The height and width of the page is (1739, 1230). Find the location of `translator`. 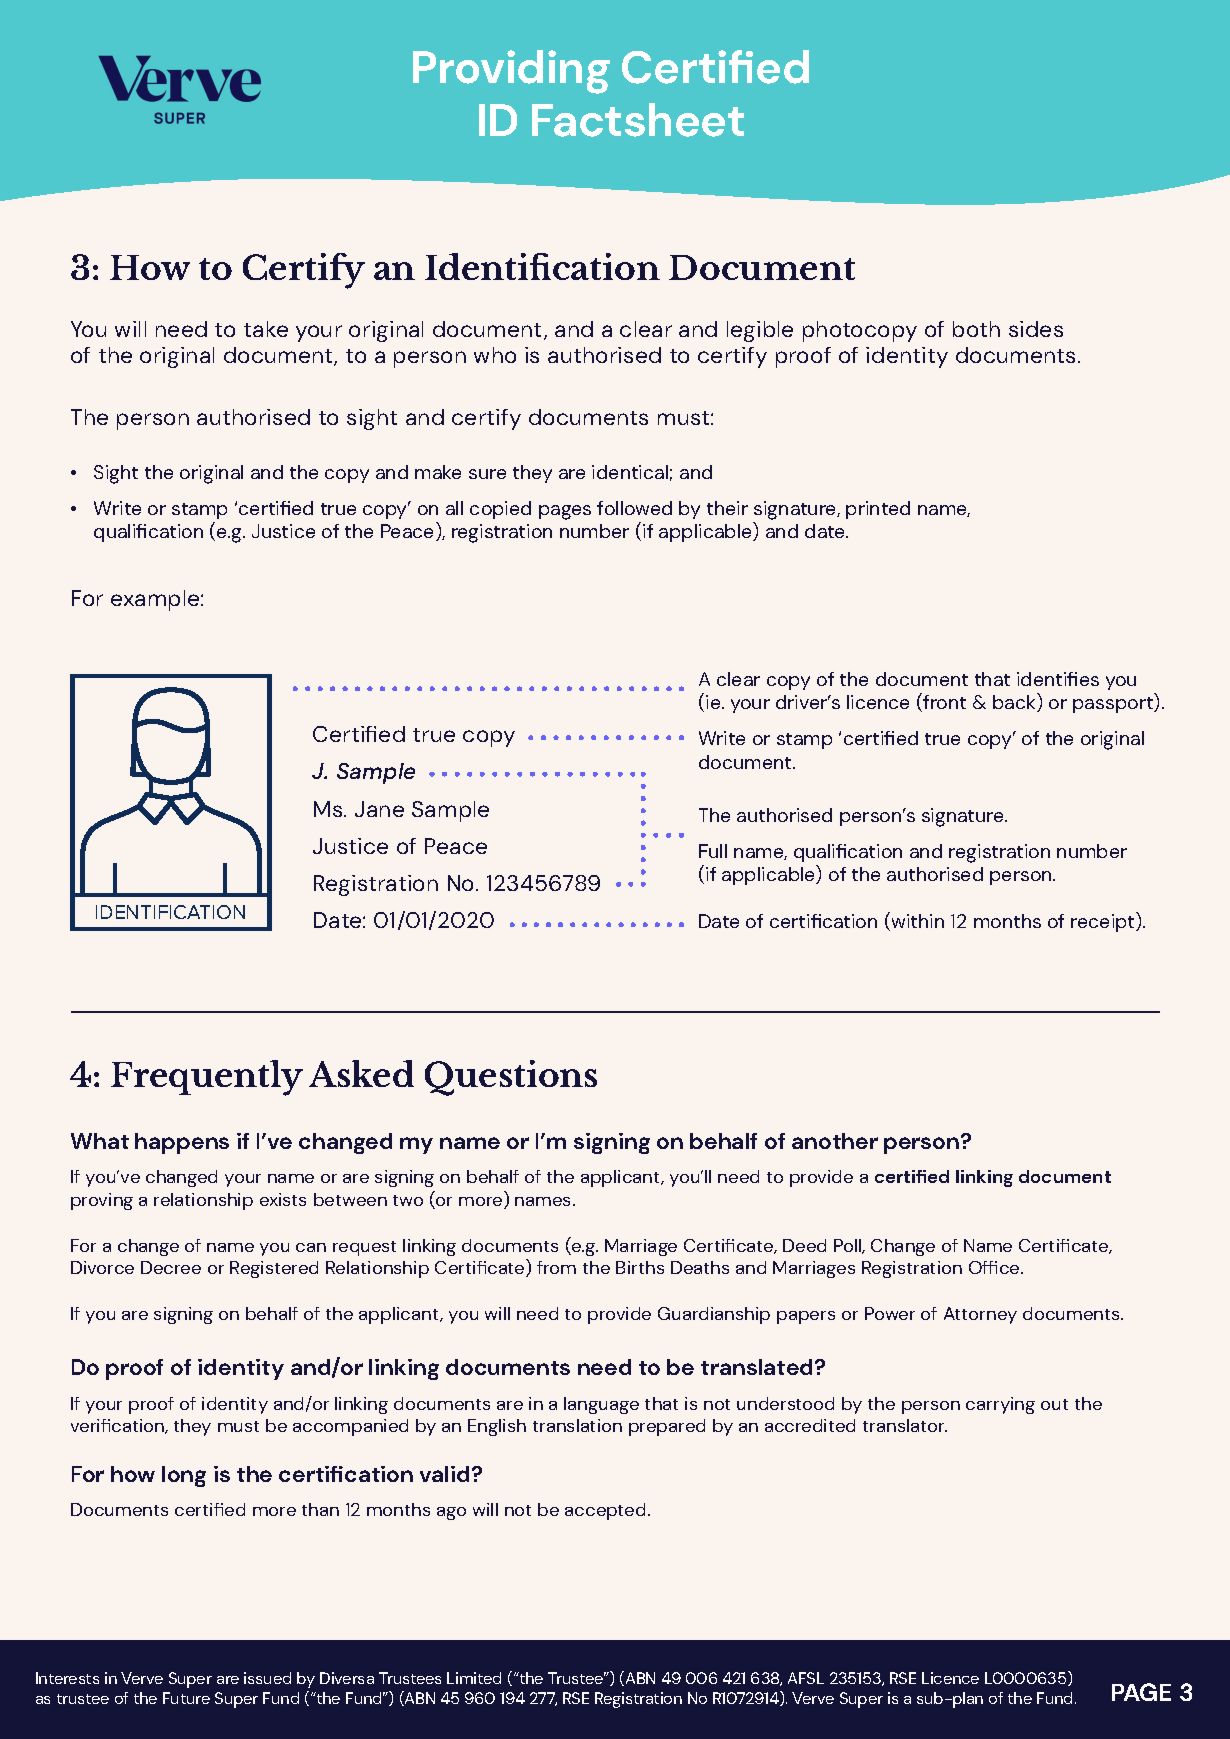

translator is located at coordinates (905, 1425).
